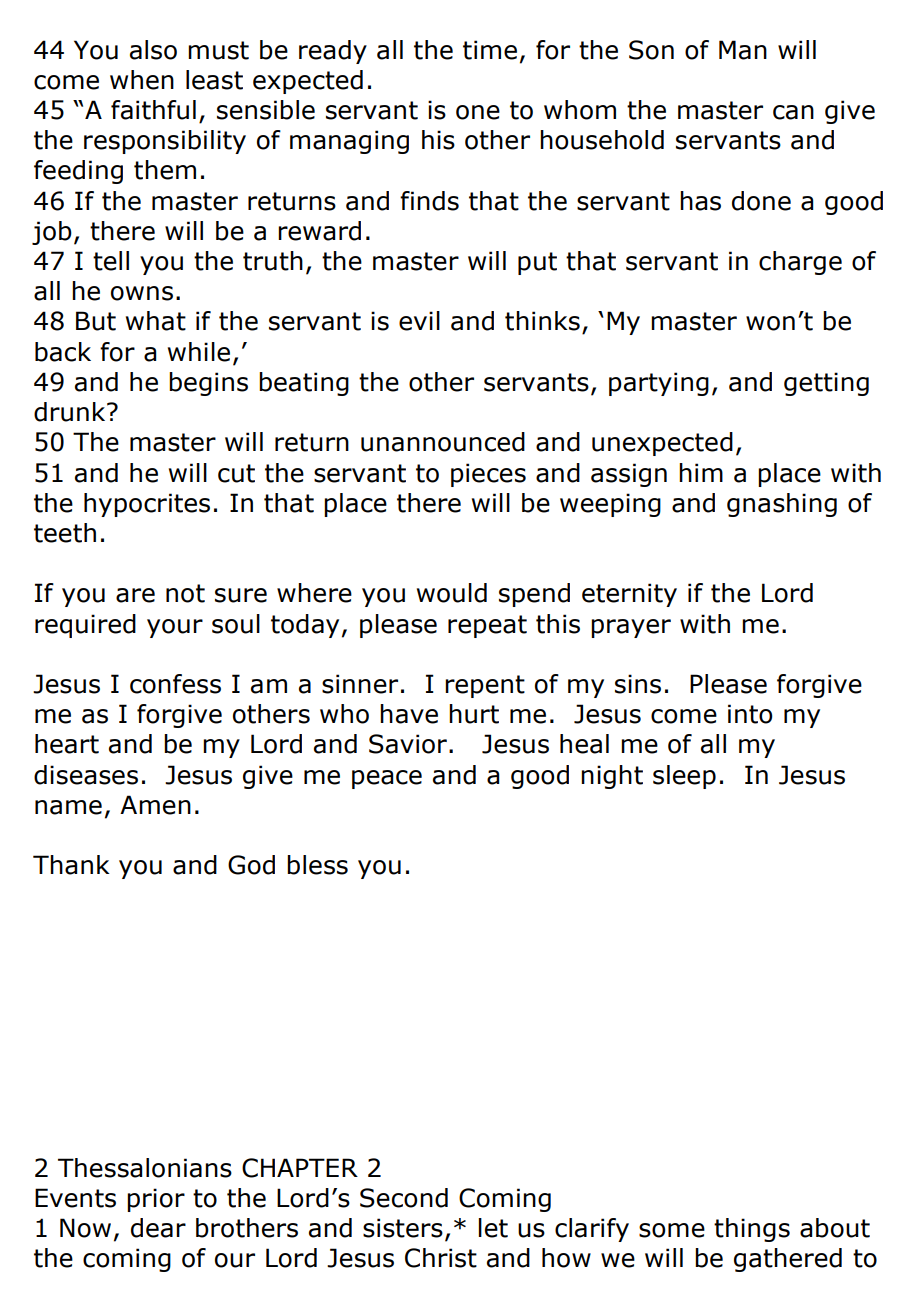  I want to click on when, so click(142, 80).
